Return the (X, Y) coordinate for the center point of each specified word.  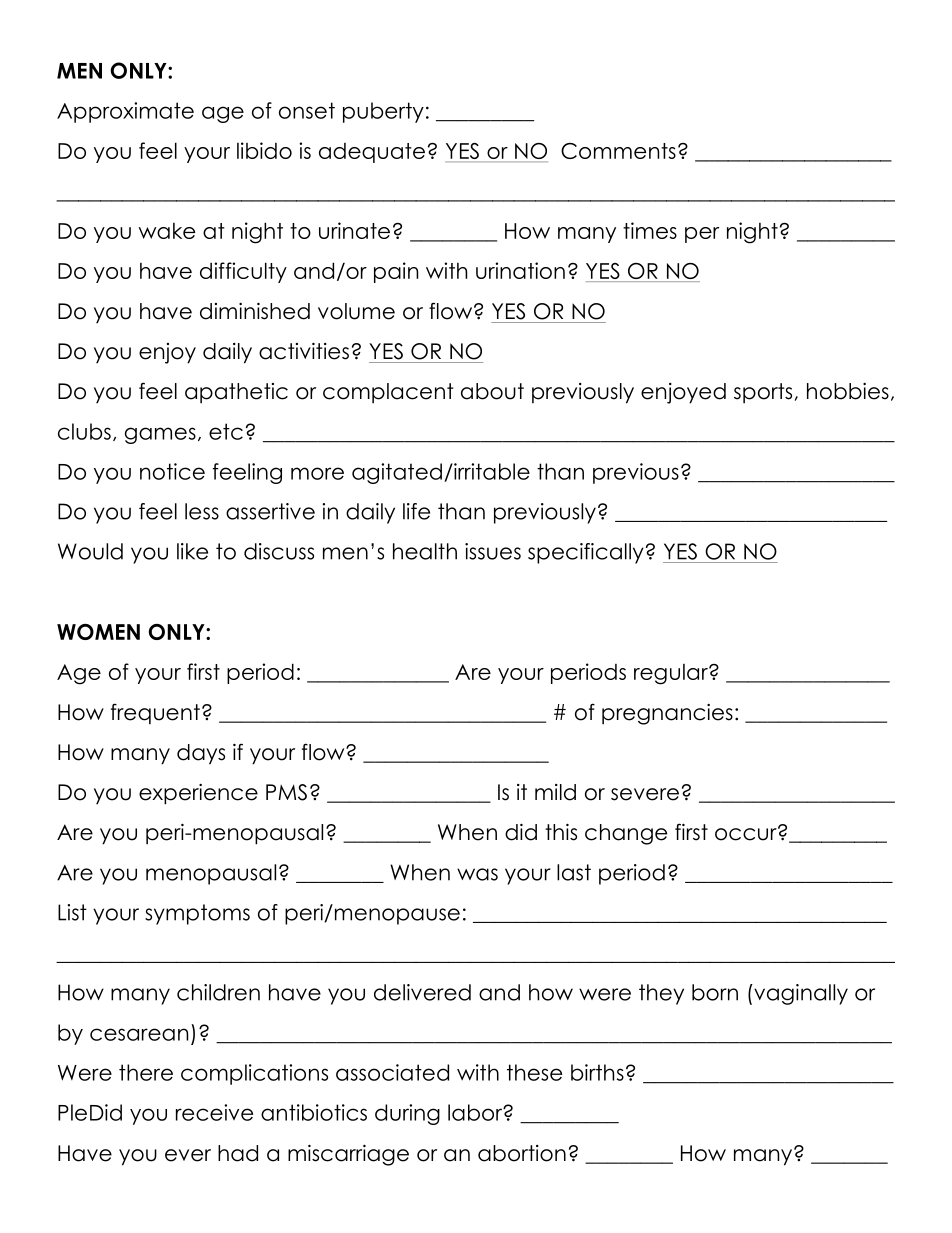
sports (763, 393)
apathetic (236, 393)
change (626, 834)
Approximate (125, 112)
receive (214, 1112)
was (477, 874)
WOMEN (98, 632)
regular (672, 674)
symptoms (197, 914)
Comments (618, 151)
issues (493, 551)
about (492, 391)
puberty (383, 112)
